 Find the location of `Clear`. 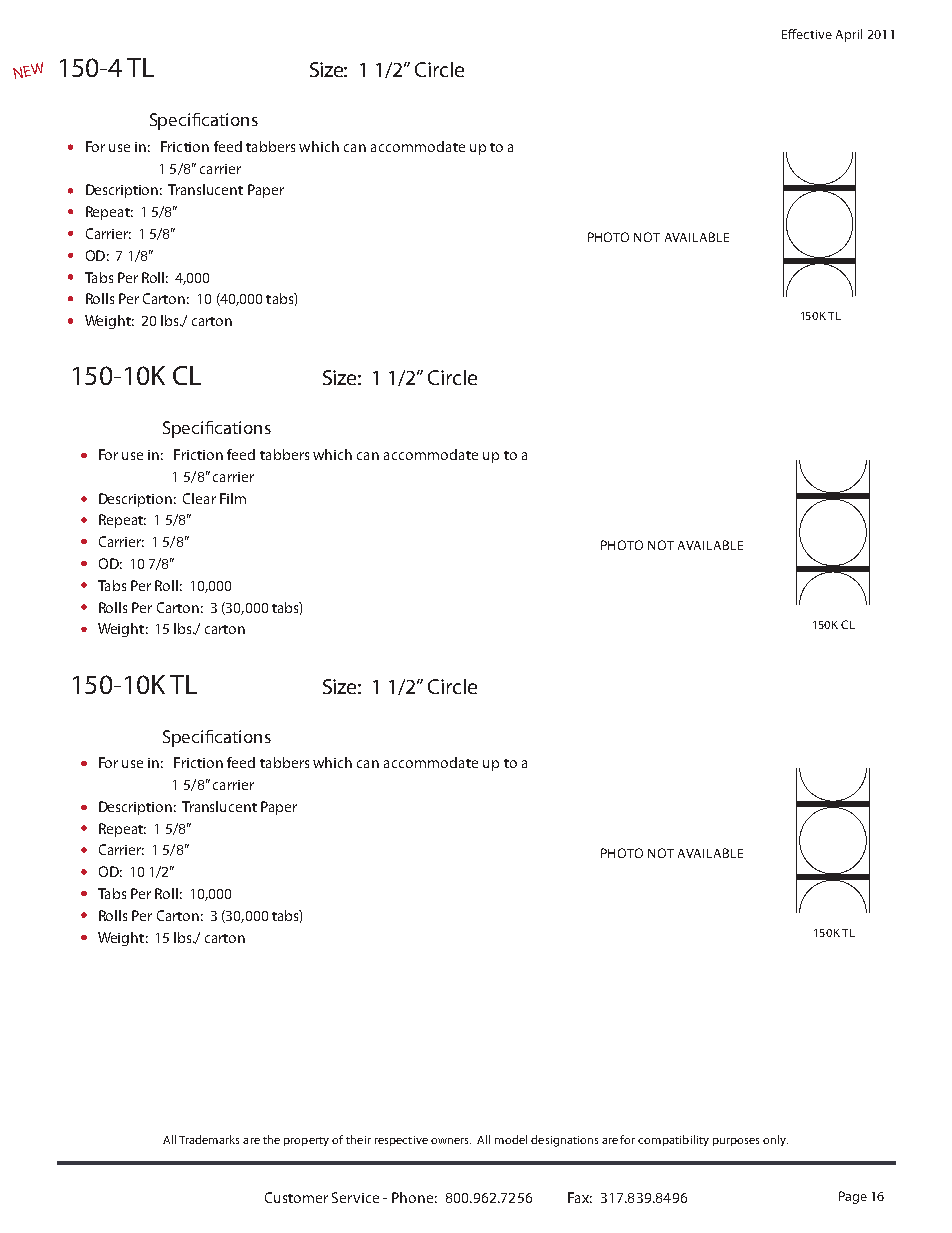

Clear is located at coordinates (199, 498).
